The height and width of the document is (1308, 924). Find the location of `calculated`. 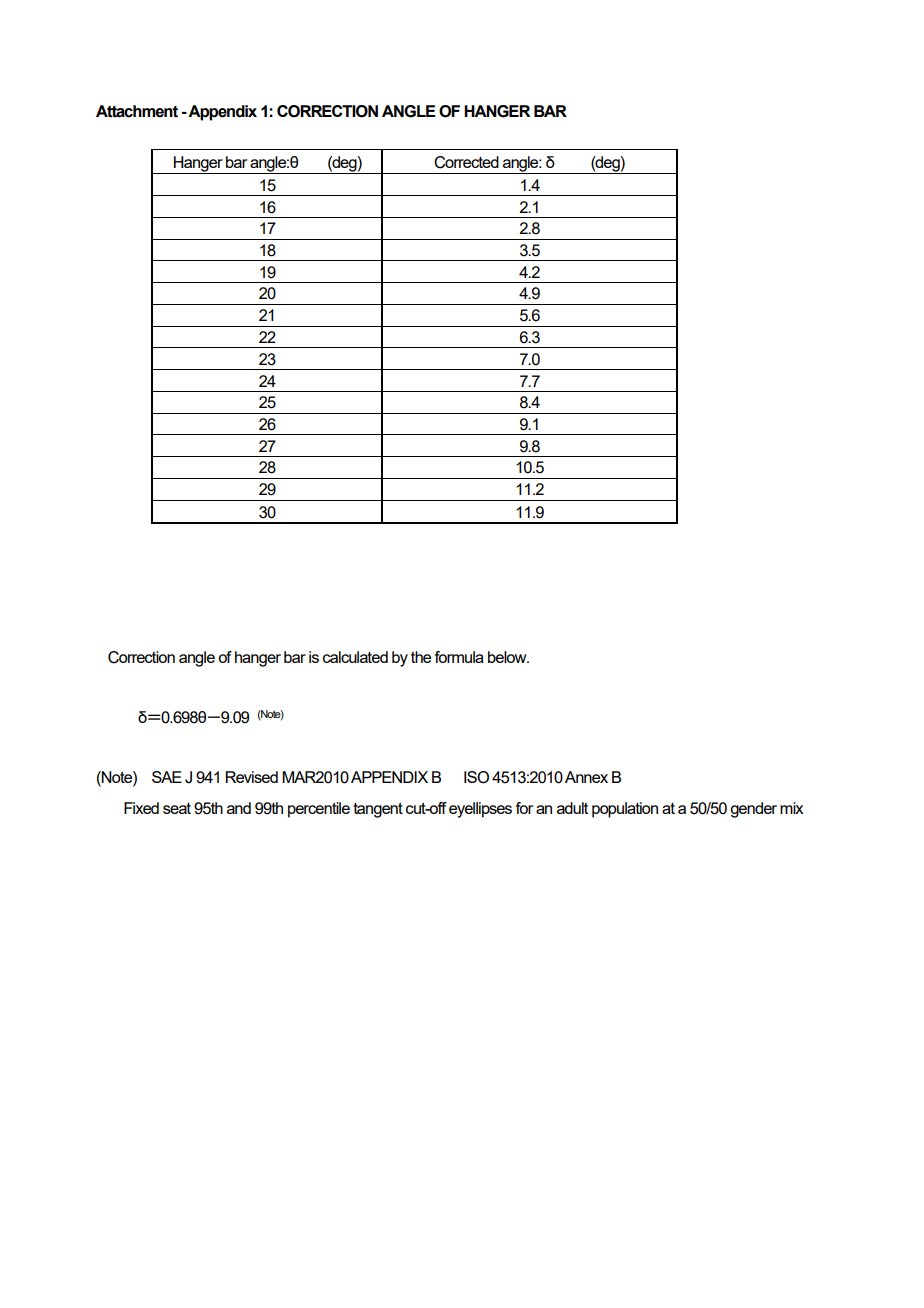

calculated is located at coordinates (355, 657).
